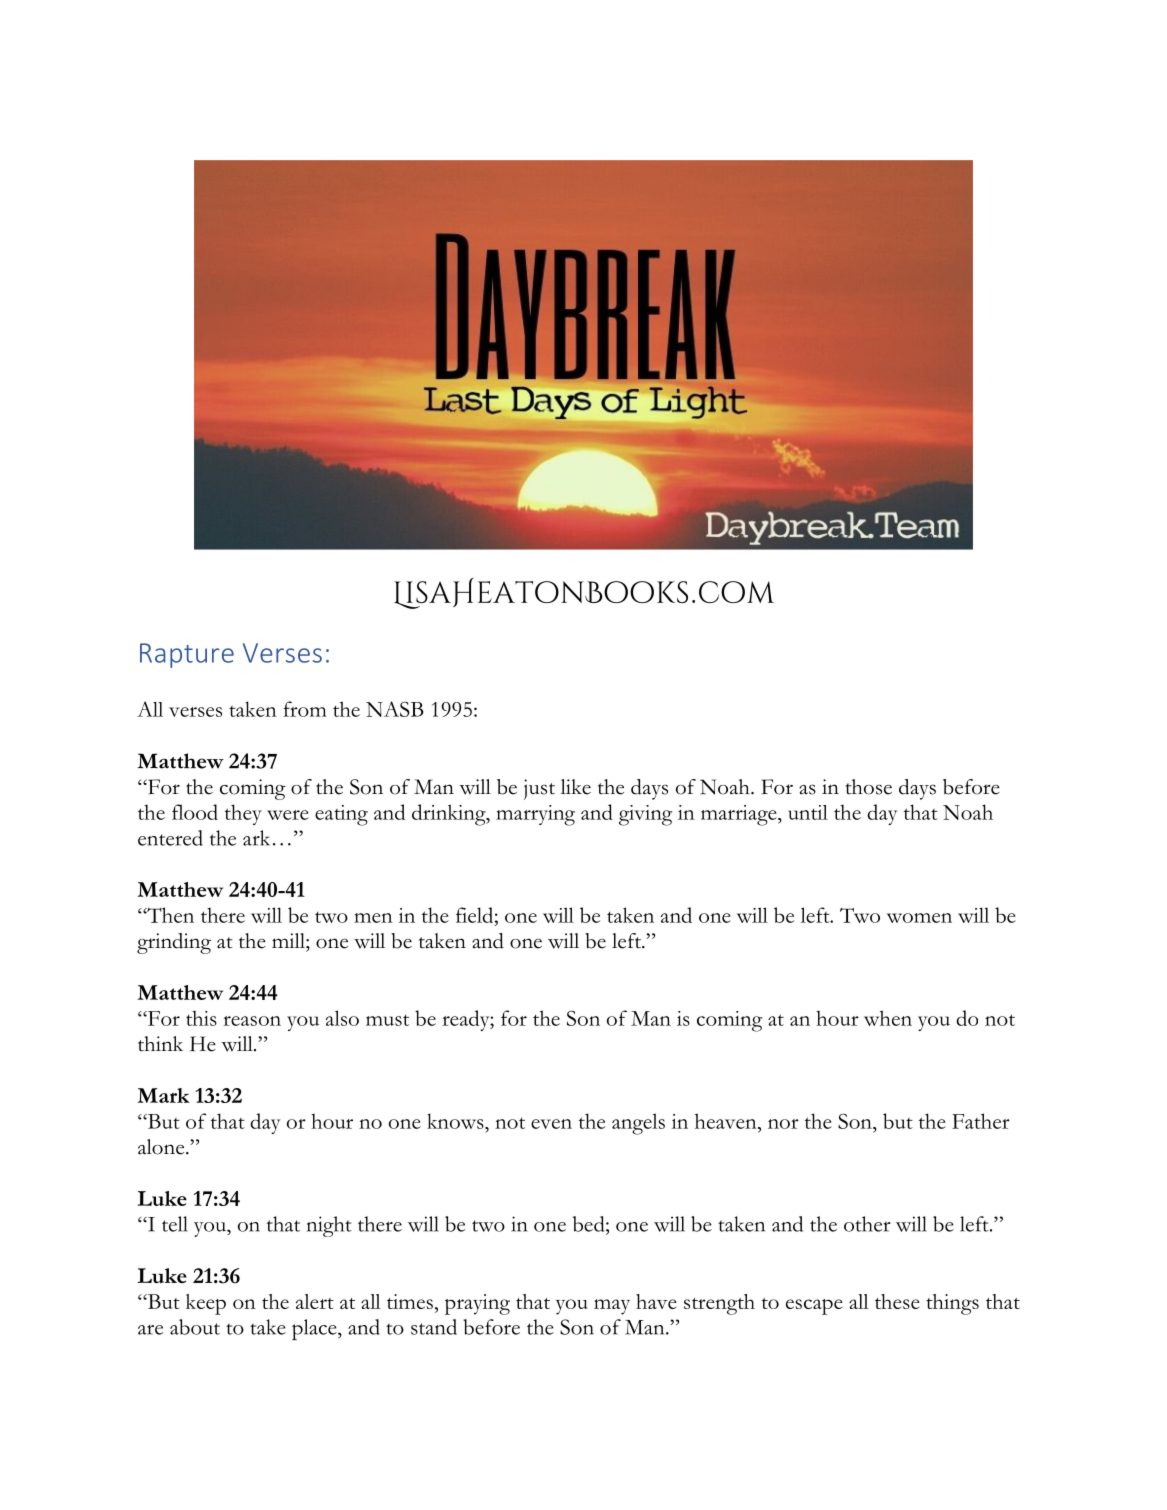 The width and height of the screenshot is (1167, 1510). What do you see at coordinates (387, 1020) in the screenshot?
I see `must` at bounding box center [387, 1020].
